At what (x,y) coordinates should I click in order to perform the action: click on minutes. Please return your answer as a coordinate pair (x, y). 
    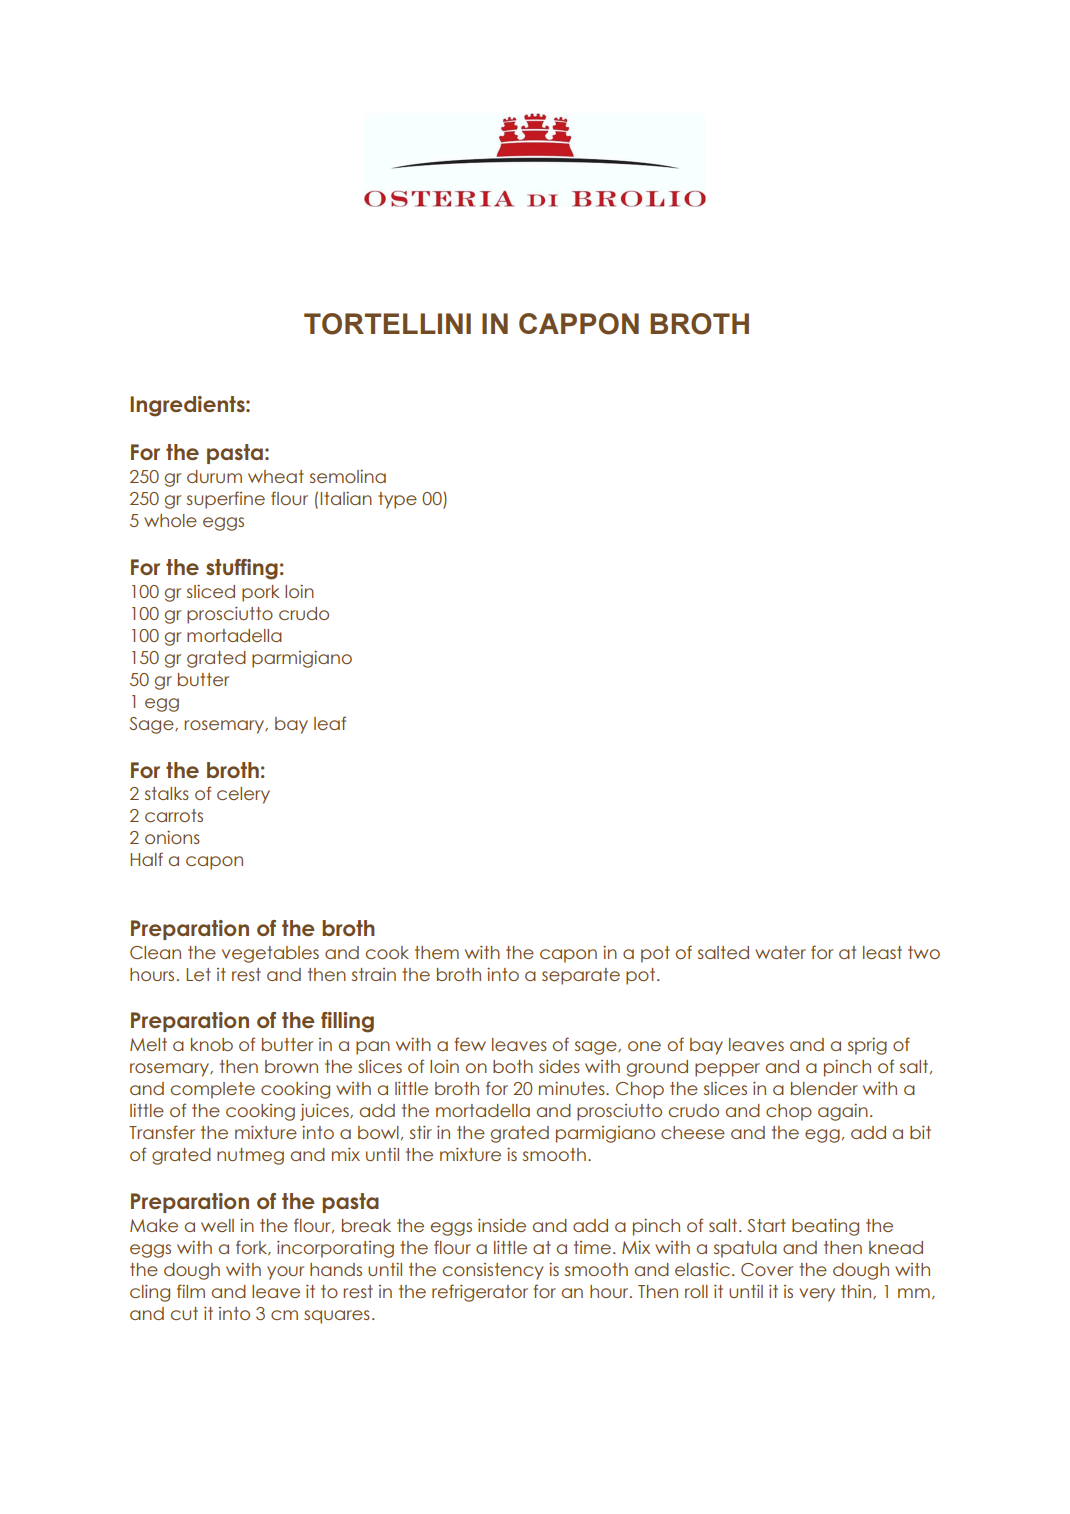
    Looking at the image, I should click on (573, 1088).
